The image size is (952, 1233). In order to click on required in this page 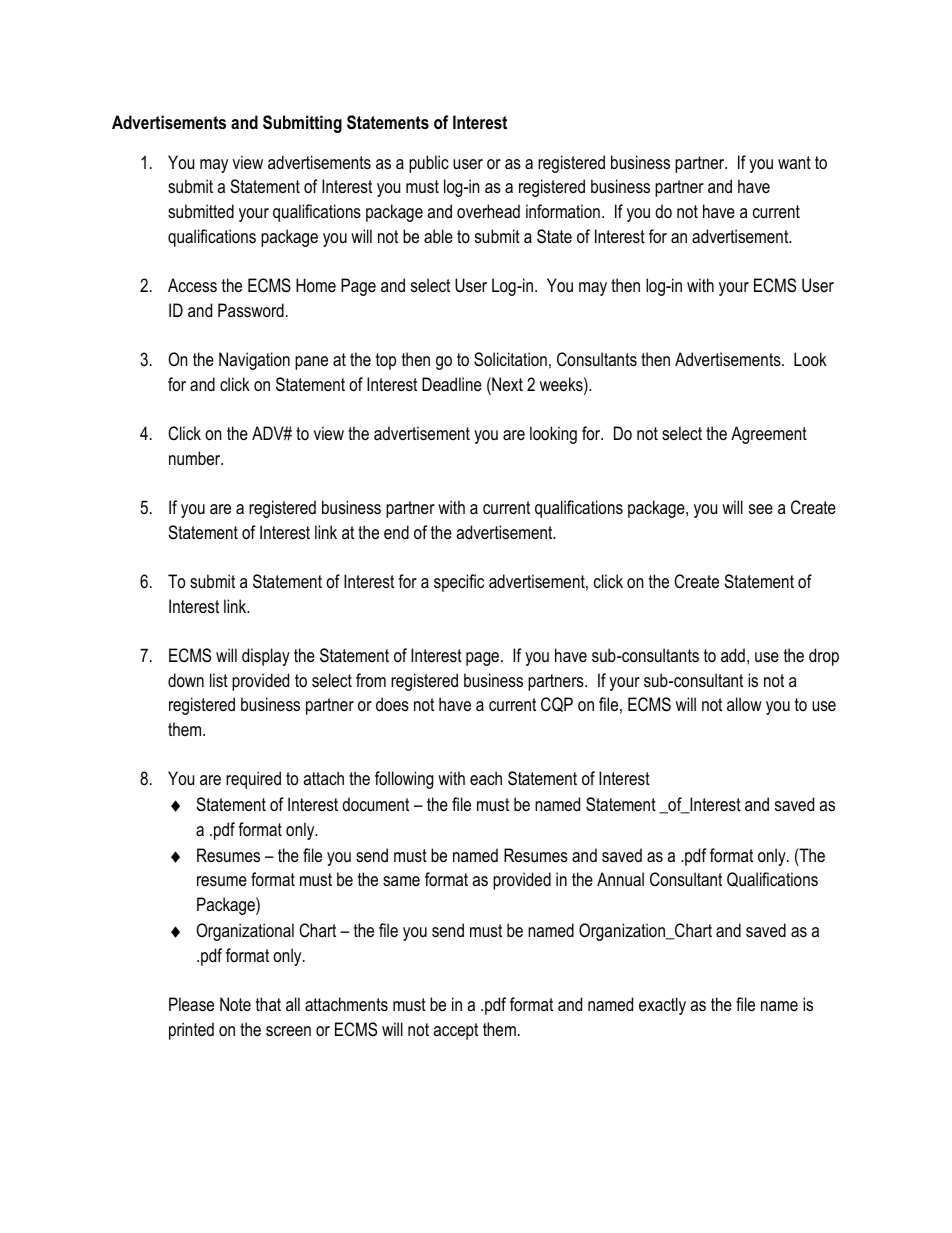, I will do `click(253, 780)`.
